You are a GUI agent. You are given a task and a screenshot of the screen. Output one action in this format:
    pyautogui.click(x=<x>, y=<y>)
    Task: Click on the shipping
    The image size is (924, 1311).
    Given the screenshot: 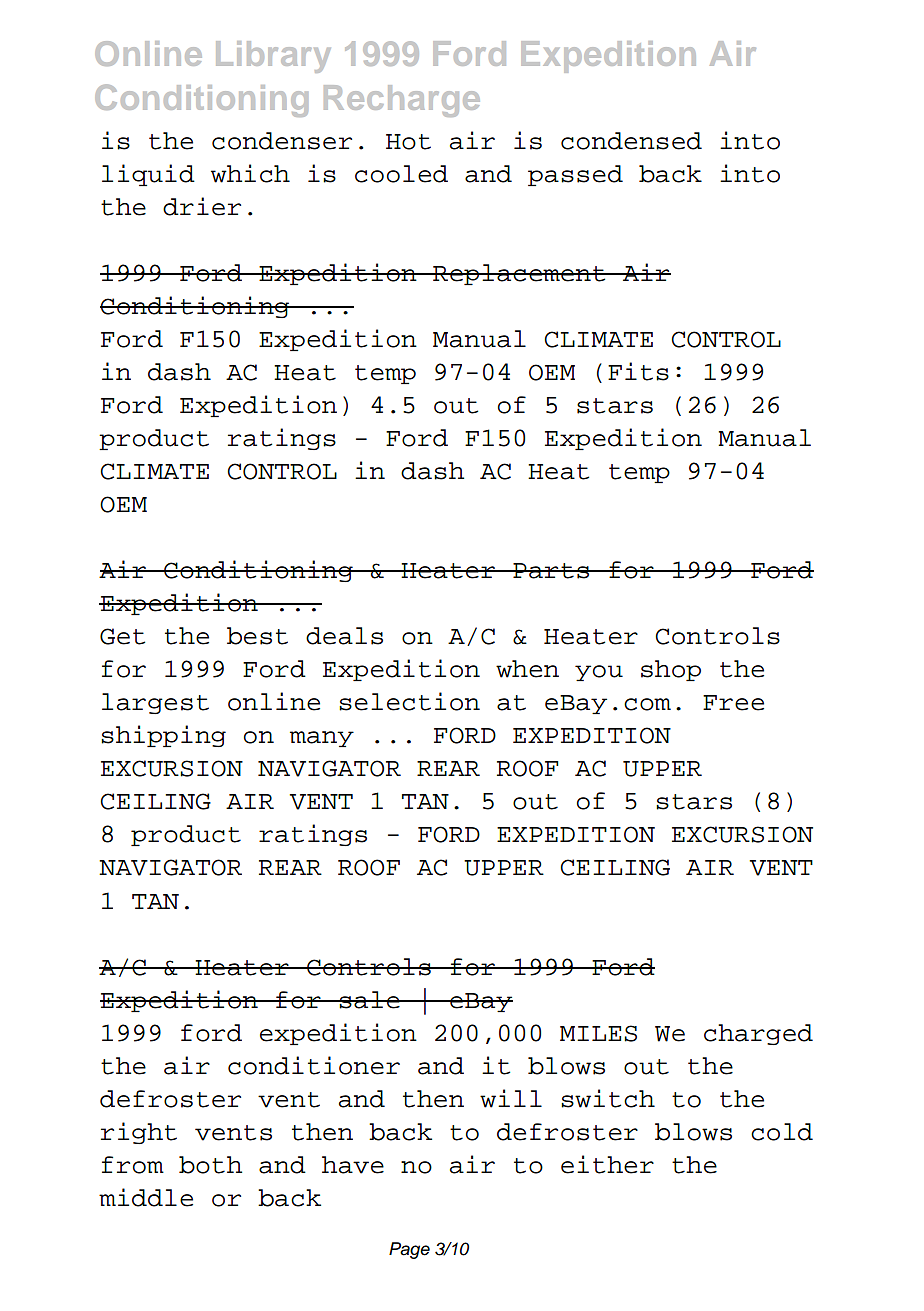 What is the action you would take?
    pyautogui.click(x=163, y=736)
